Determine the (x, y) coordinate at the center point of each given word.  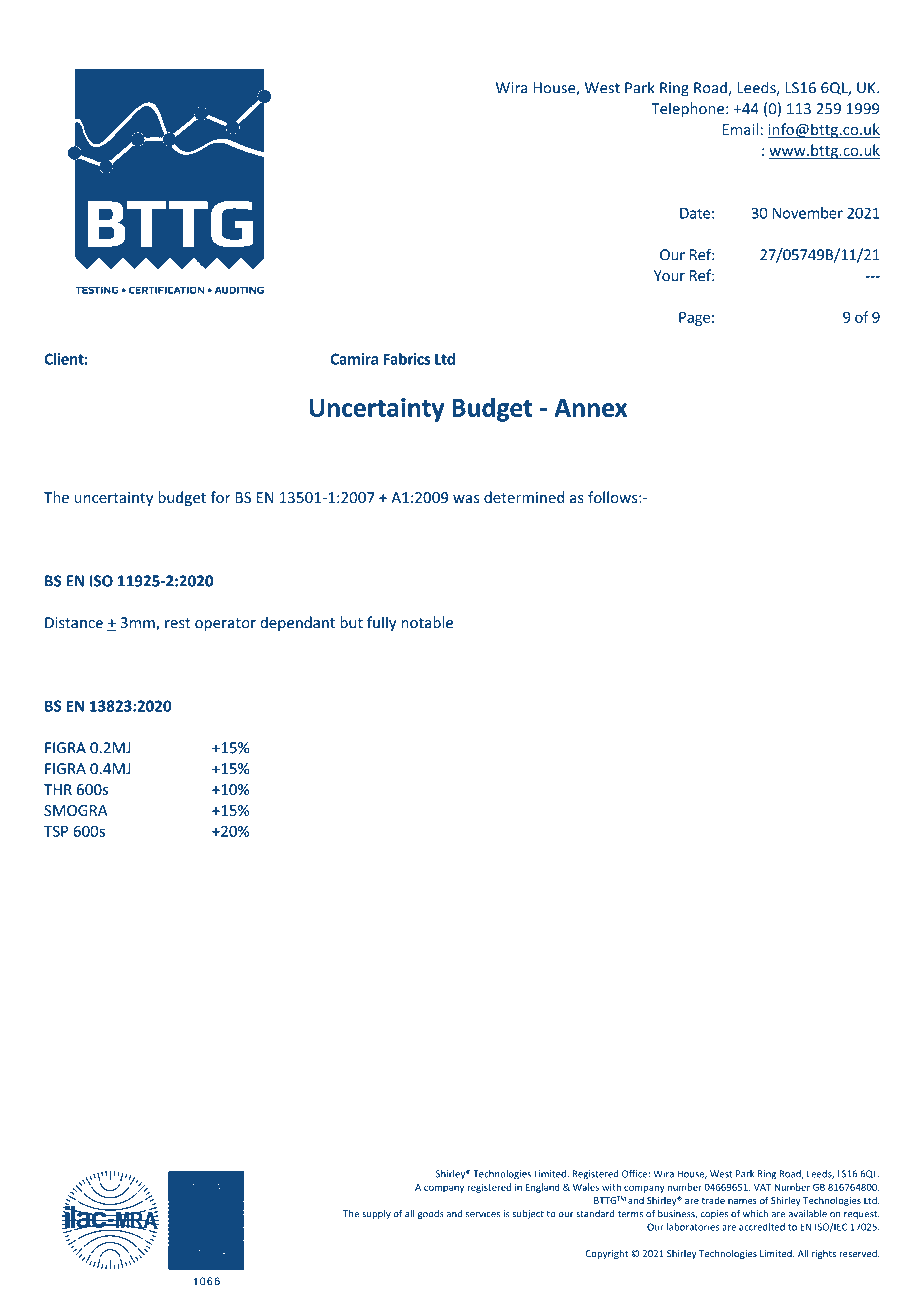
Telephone (689, 109)
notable (427, 622)
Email (740, 129)
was (466, 499)
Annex (590, 408)
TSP (56, 831)
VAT (762, 1187)
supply (376, 1214)
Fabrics (406, 359)
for (220, 497)
